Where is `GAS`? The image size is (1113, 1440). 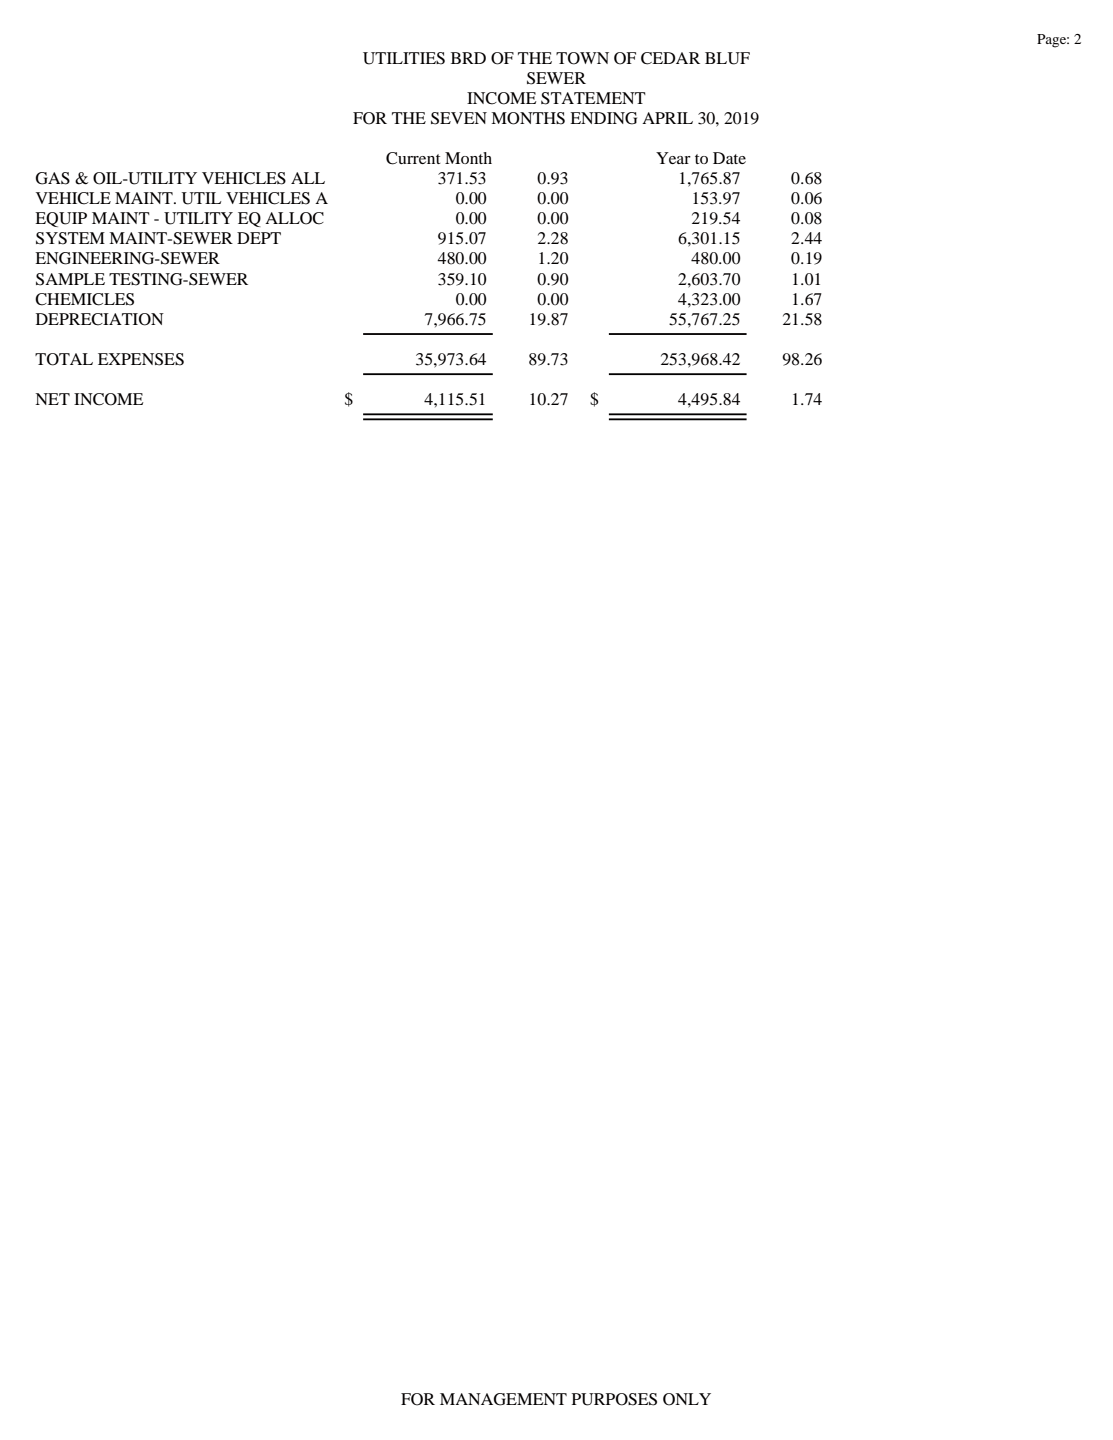
GAS is located at coordinates (53, 178).
